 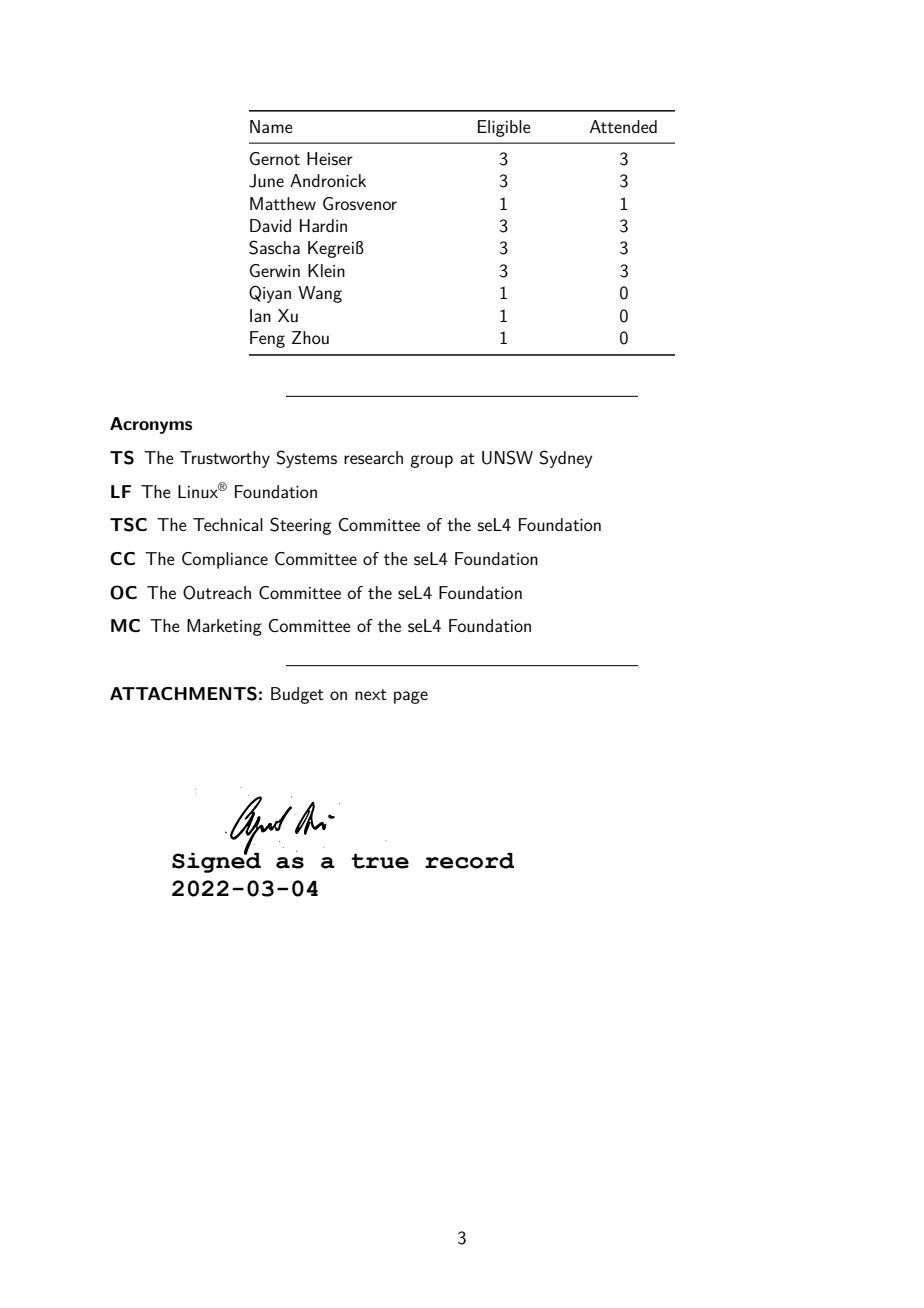 I want to click on Sydney, so click(x=566, y=459).
